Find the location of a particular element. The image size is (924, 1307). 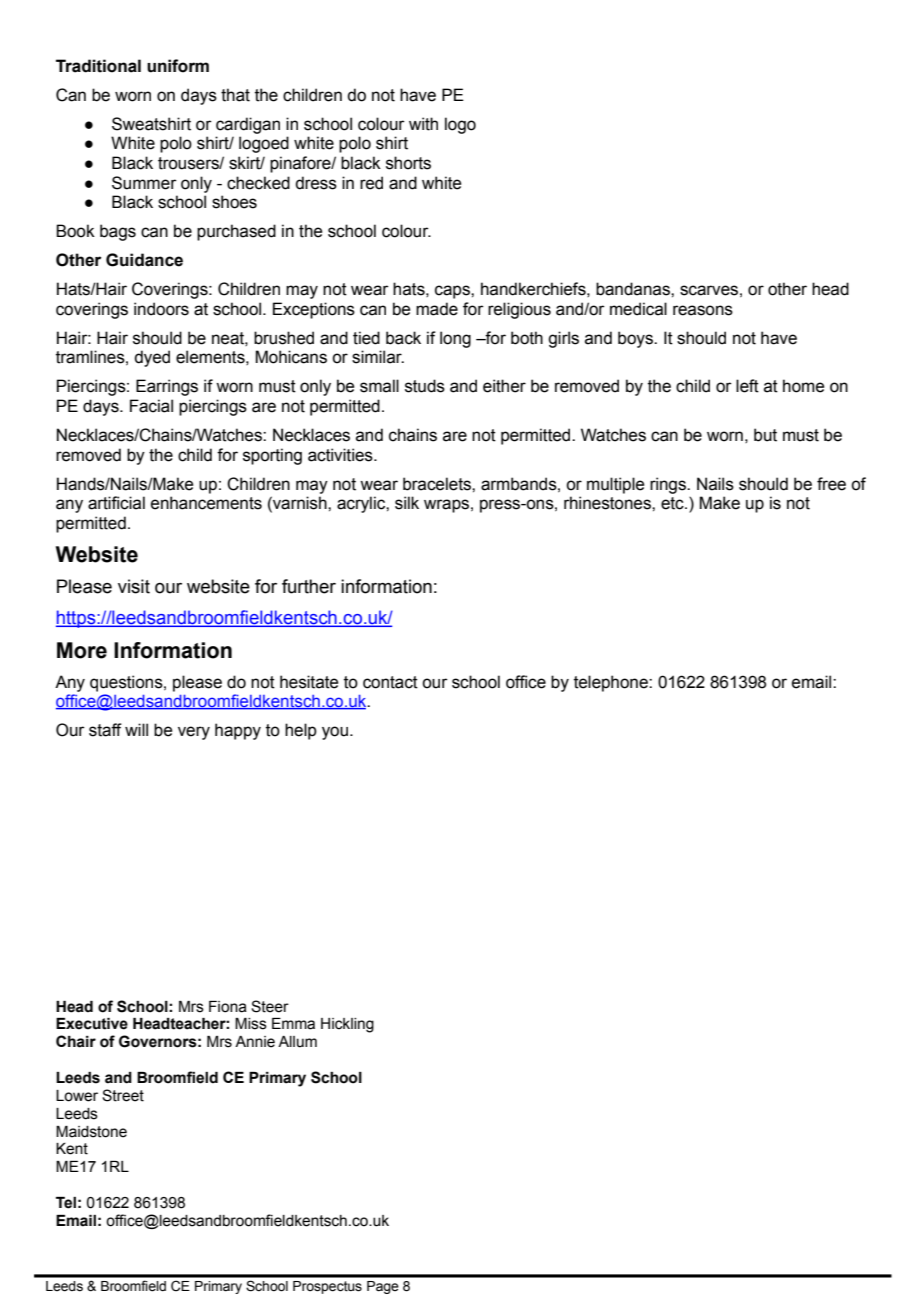

with is located at coordinates (423, 124).
